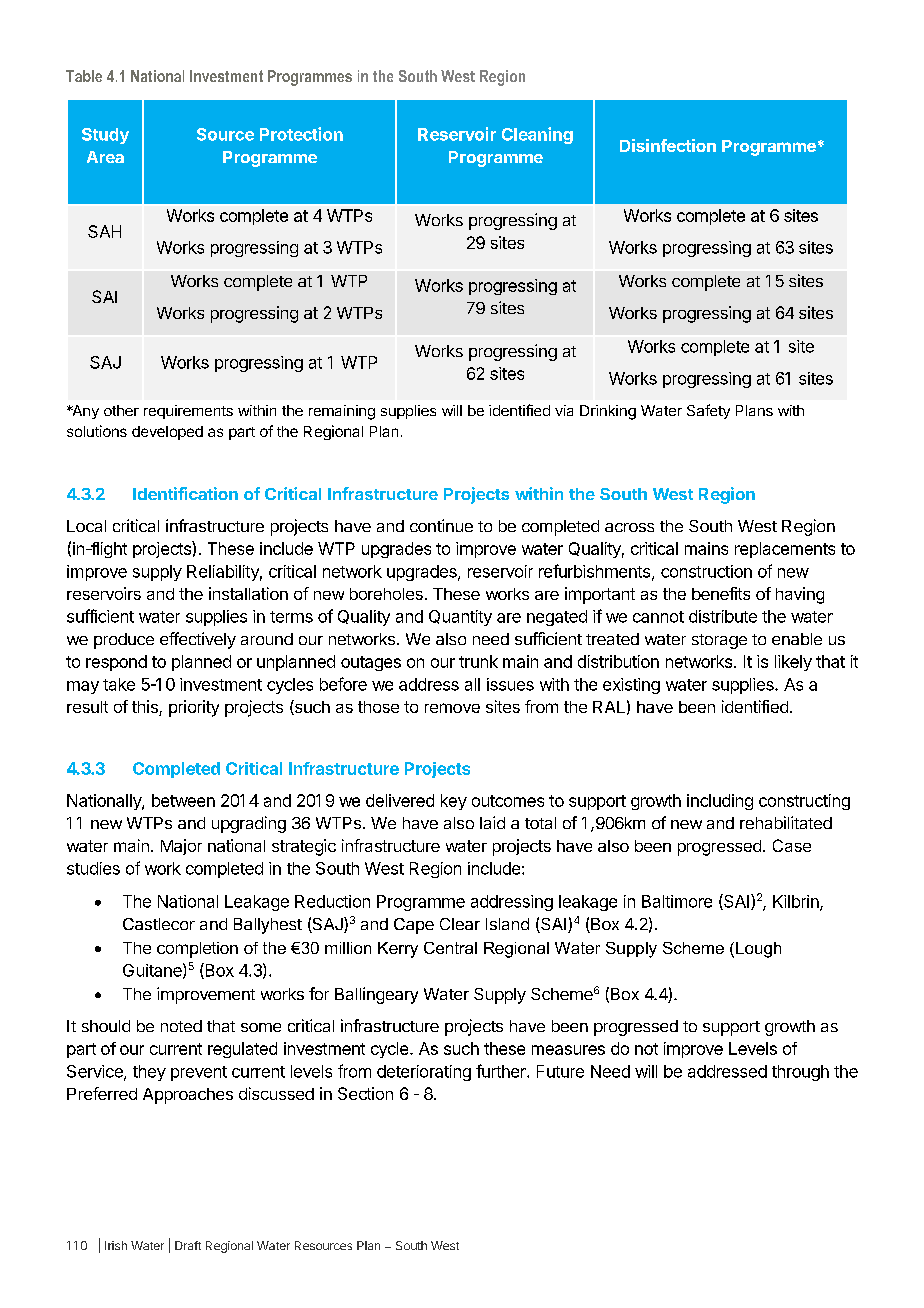 The image size is (924, 1308). What do you see at coordinates (478, 661) in the document?
I see `trunk` at bounding box center [478, 661].
